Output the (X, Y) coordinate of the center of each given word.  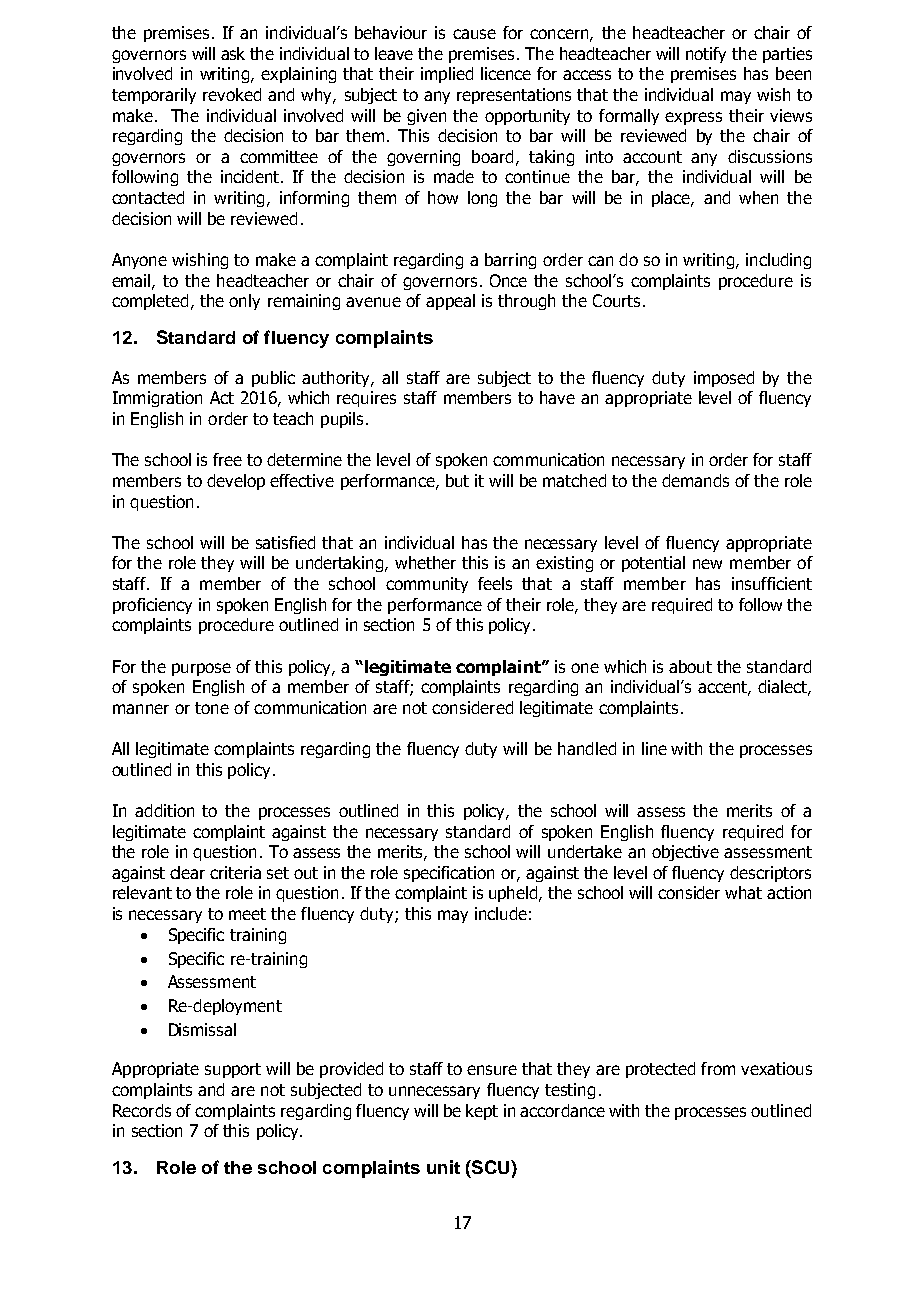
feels (495, 583)
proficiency (152, 606)
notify (706, 55)
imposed (724, 379)
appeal (450, 302)
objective (685, 853)
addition (164, 810)
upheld (515, 894)
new (707, 564)
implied (447, 75)
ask (233, 53)
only (244, 302)
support (233, 1070)
